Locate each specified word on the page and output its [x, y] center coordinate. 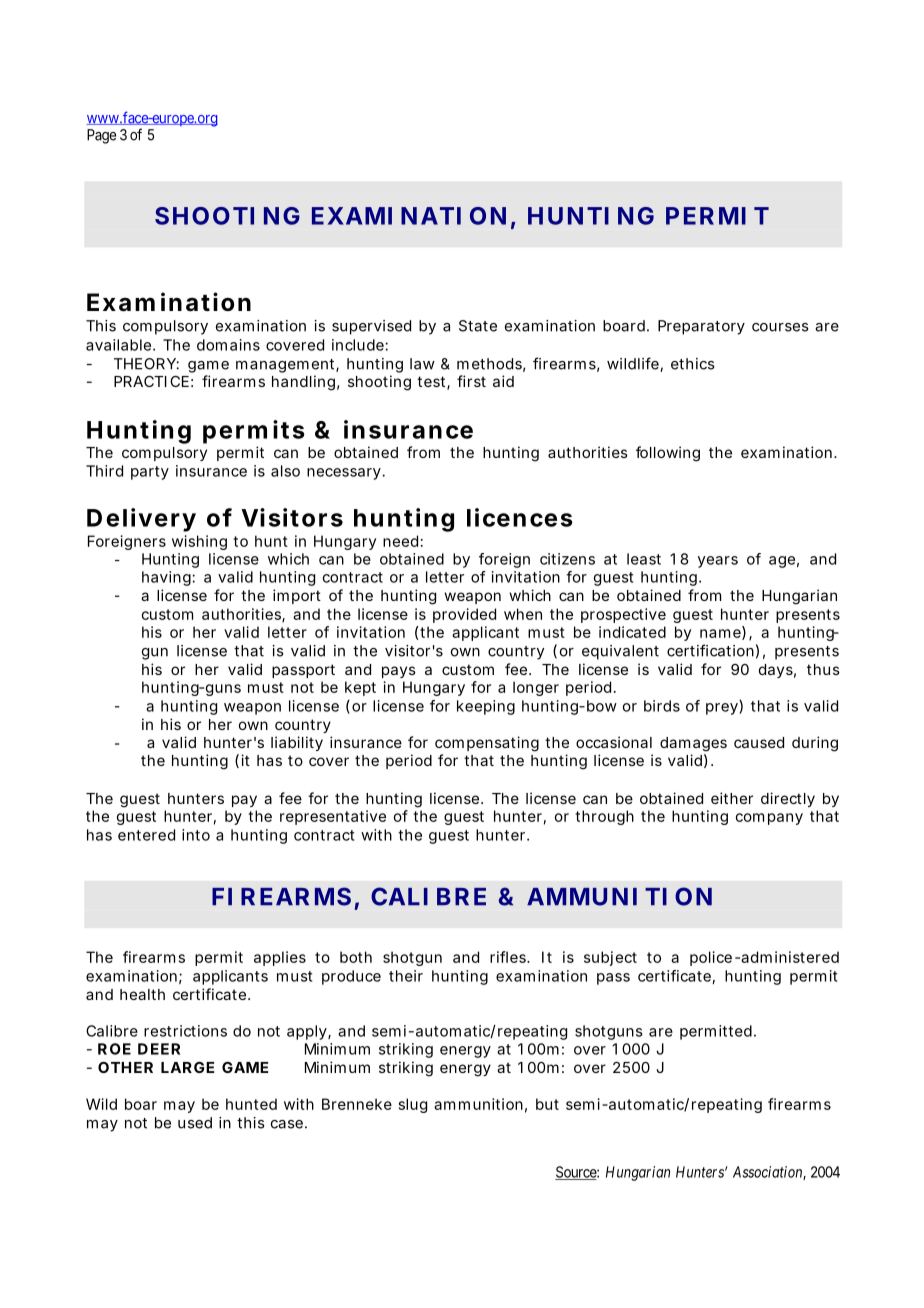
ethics [693, 364]
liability [297, 743]
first [471, 381]
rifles [510, 957]
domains [228, 345]
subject [610, 958]
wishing [199, 542]
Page [101, 136]
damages [693, 744]
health [142, 994]
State [478, 326]
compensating [487, 744]
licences [520, 517]
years [718, 562]
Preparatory [701, 327]
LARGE [187, 1067]
